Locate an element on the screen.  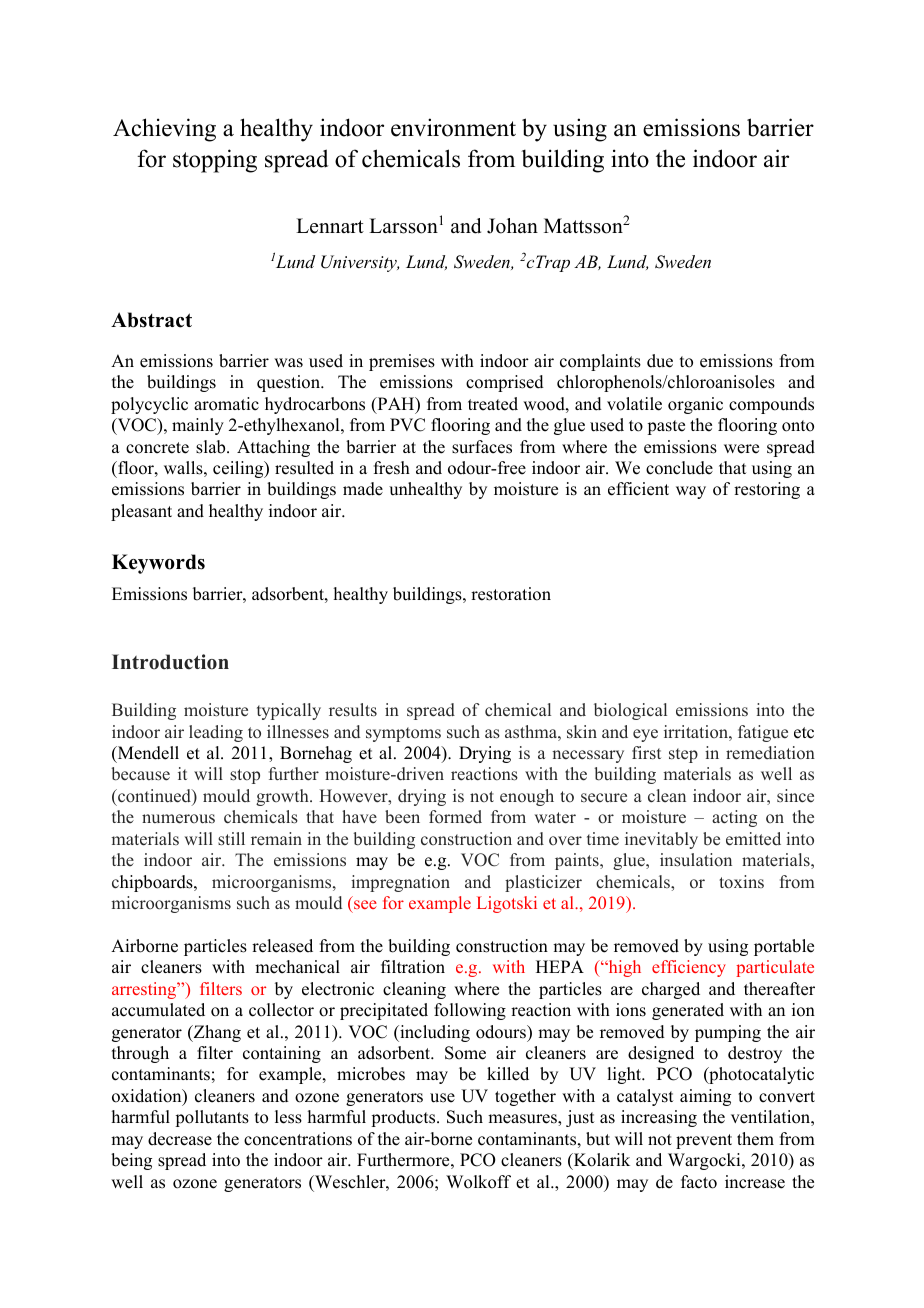
Achieving is located at coordinates (164, 130).
